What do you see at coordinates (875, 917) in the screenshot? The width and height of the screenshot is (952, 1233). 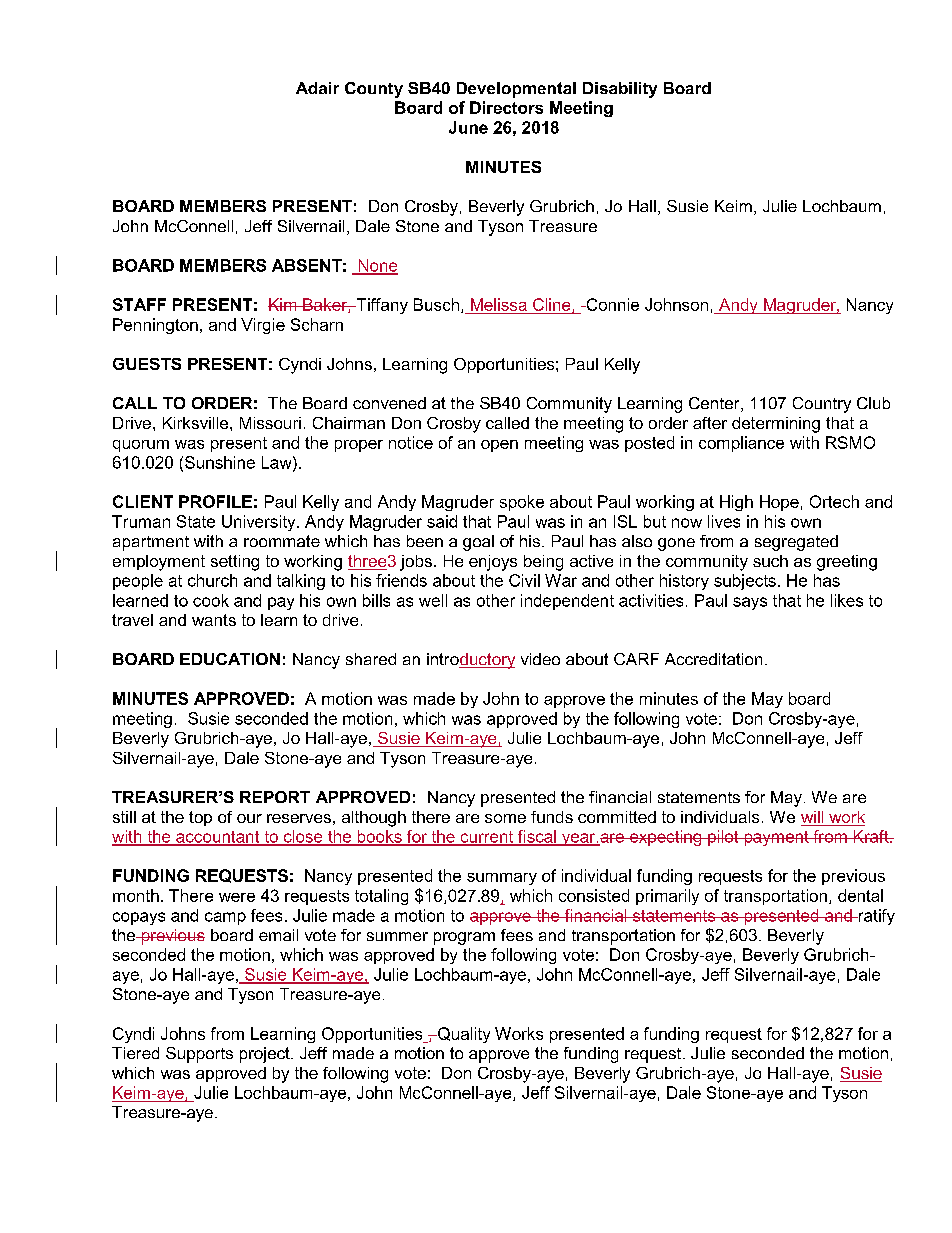 I see `ratify` at bounding box center [875, 917].
